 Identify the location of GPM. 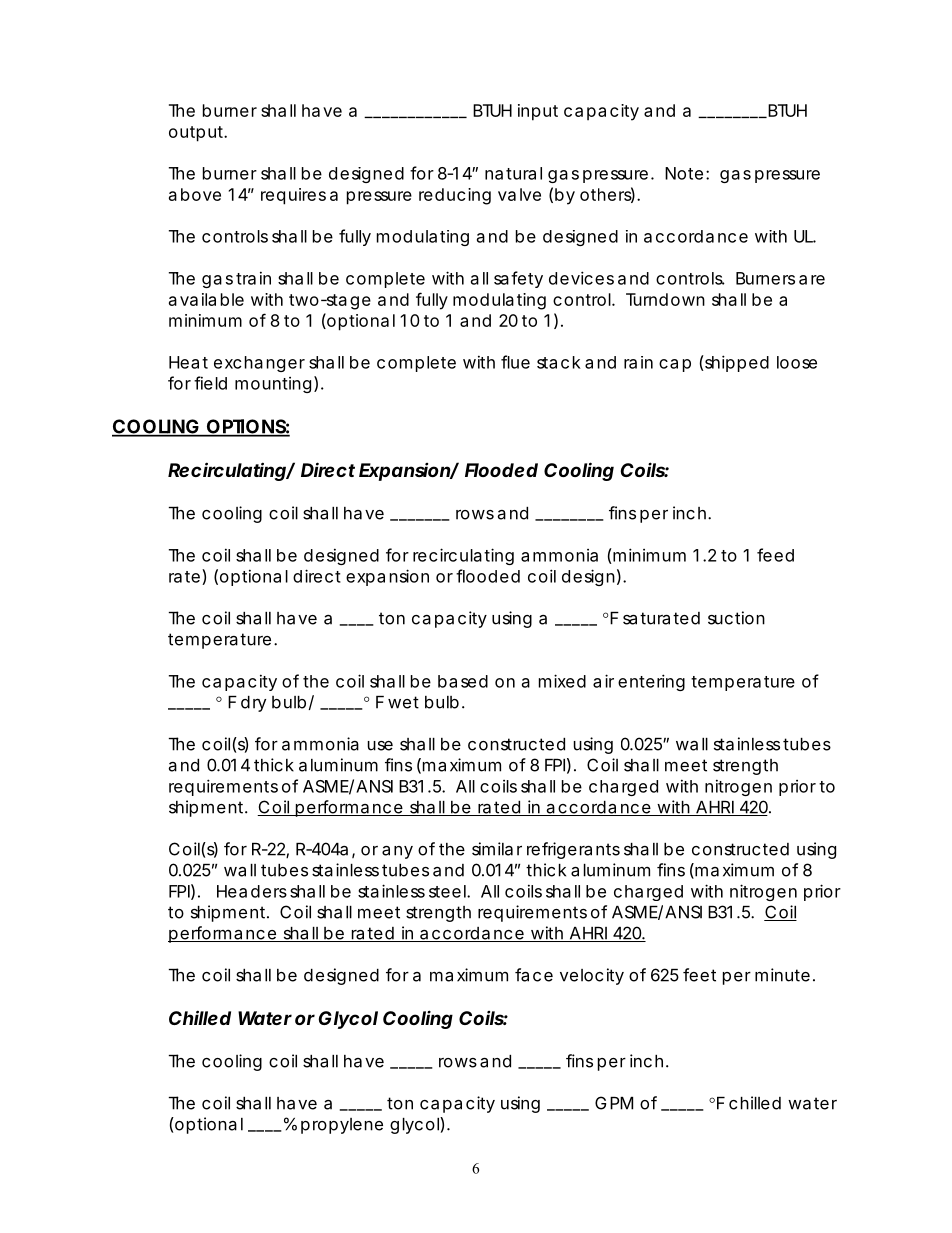
(614, 1103).
